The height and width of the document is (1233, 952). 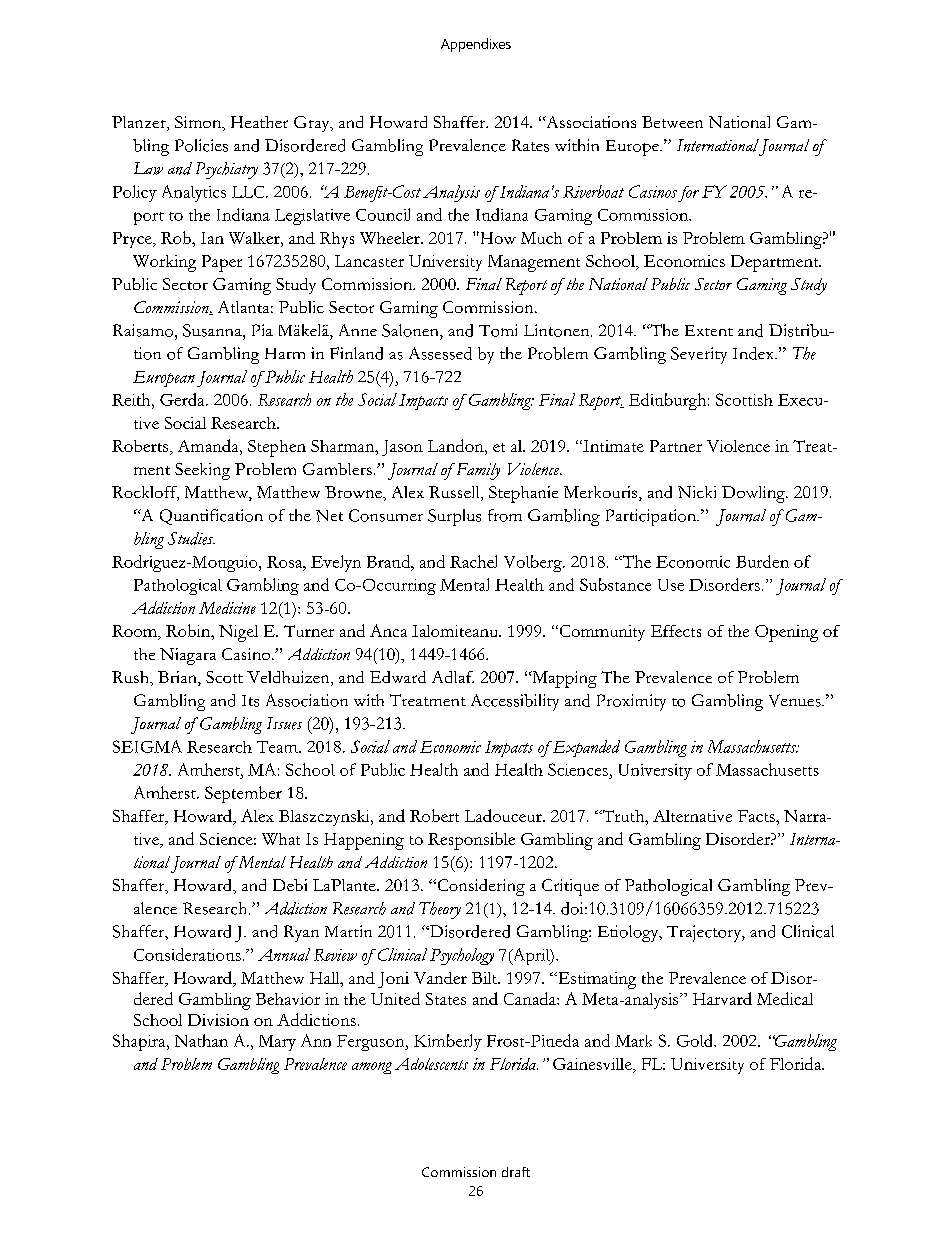 What do you see at coordinates (183, 399) in the document?
I see `Gerda` at bounding box center [183, 399].
